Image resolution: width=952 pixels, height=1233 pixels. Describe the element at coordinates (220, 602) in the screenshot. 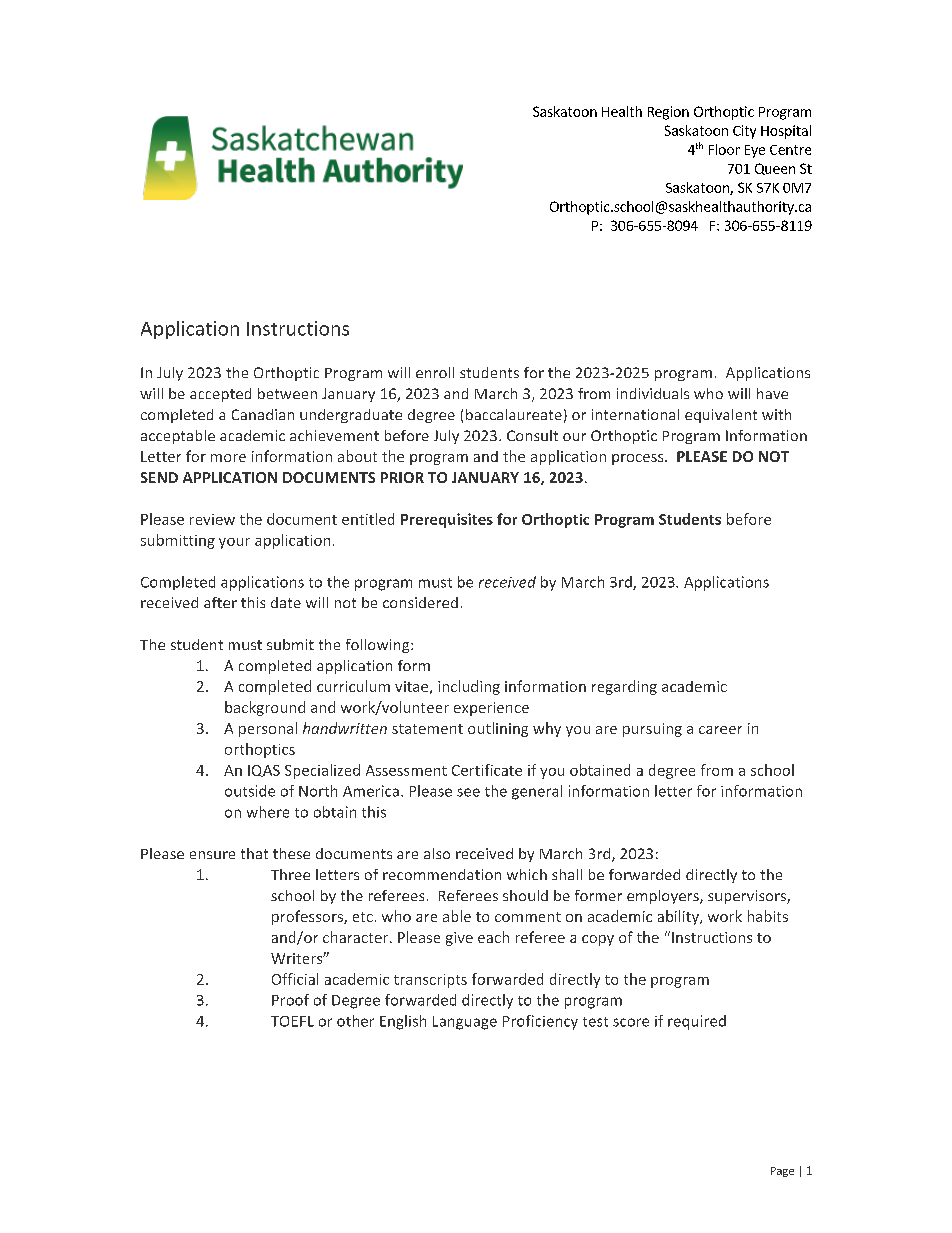

I see `after` at that location.
